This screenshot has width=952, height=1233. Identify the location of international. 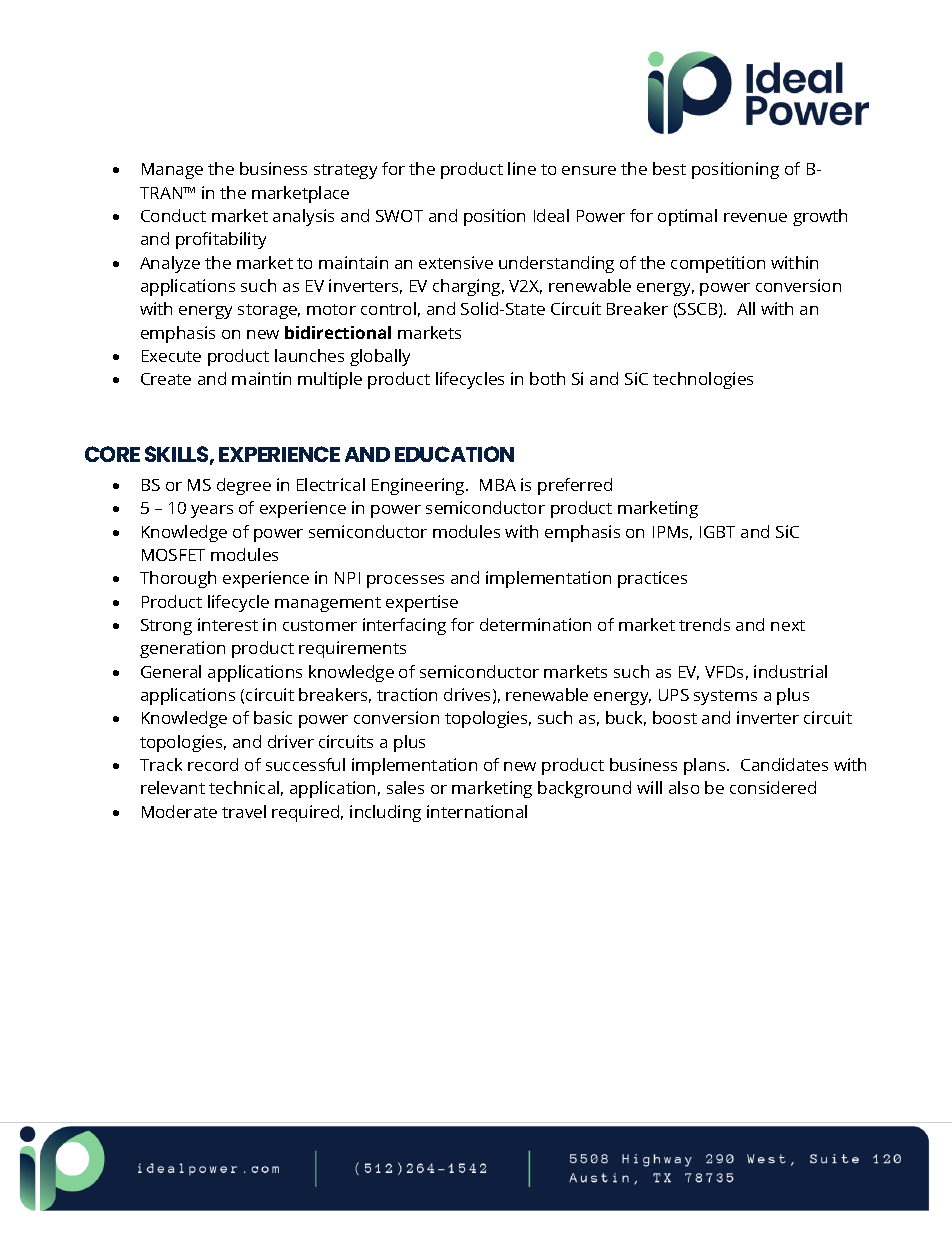
(477, 811).
